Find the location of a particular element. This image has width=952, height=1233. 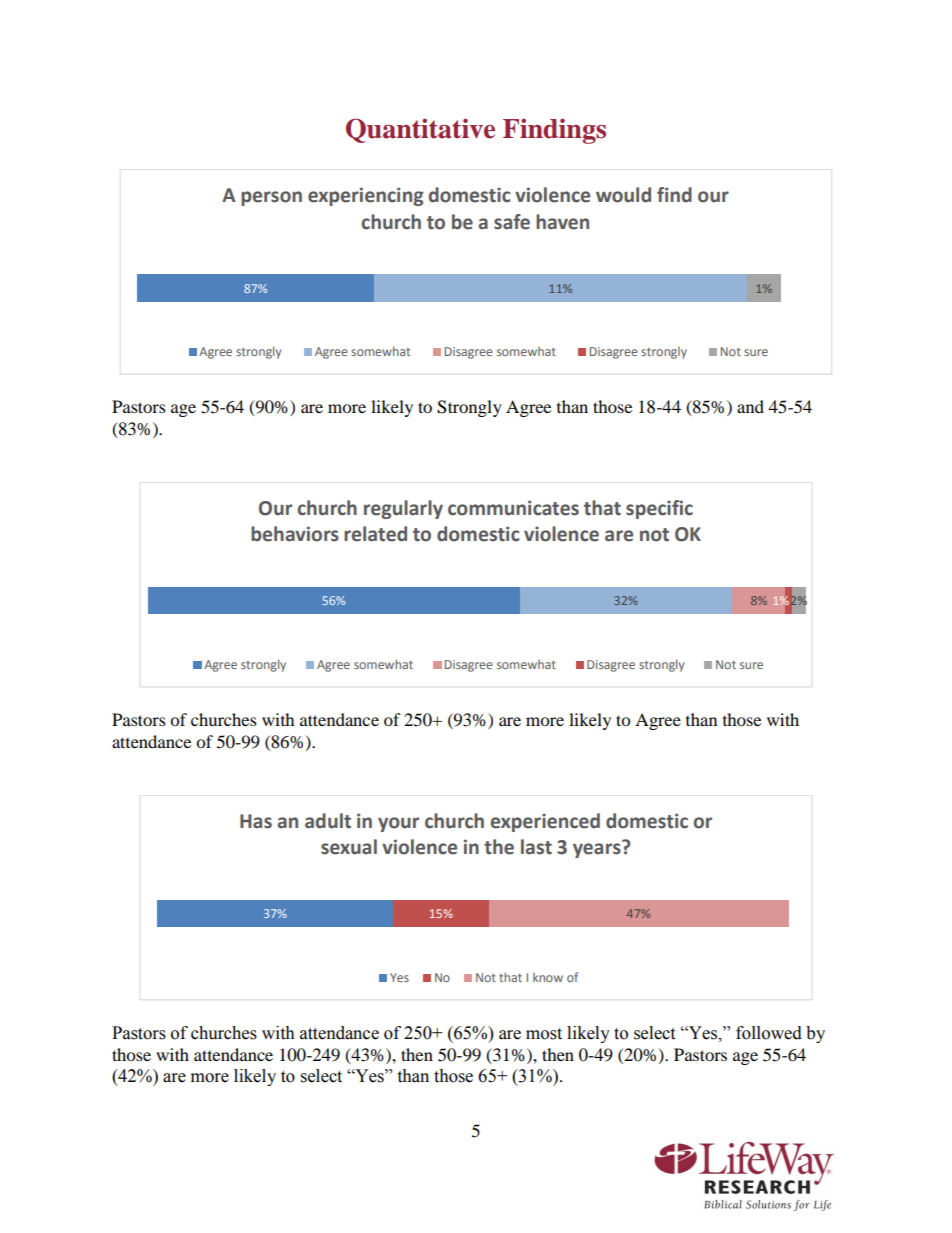

communicates is located at coordinates (513, 508).
